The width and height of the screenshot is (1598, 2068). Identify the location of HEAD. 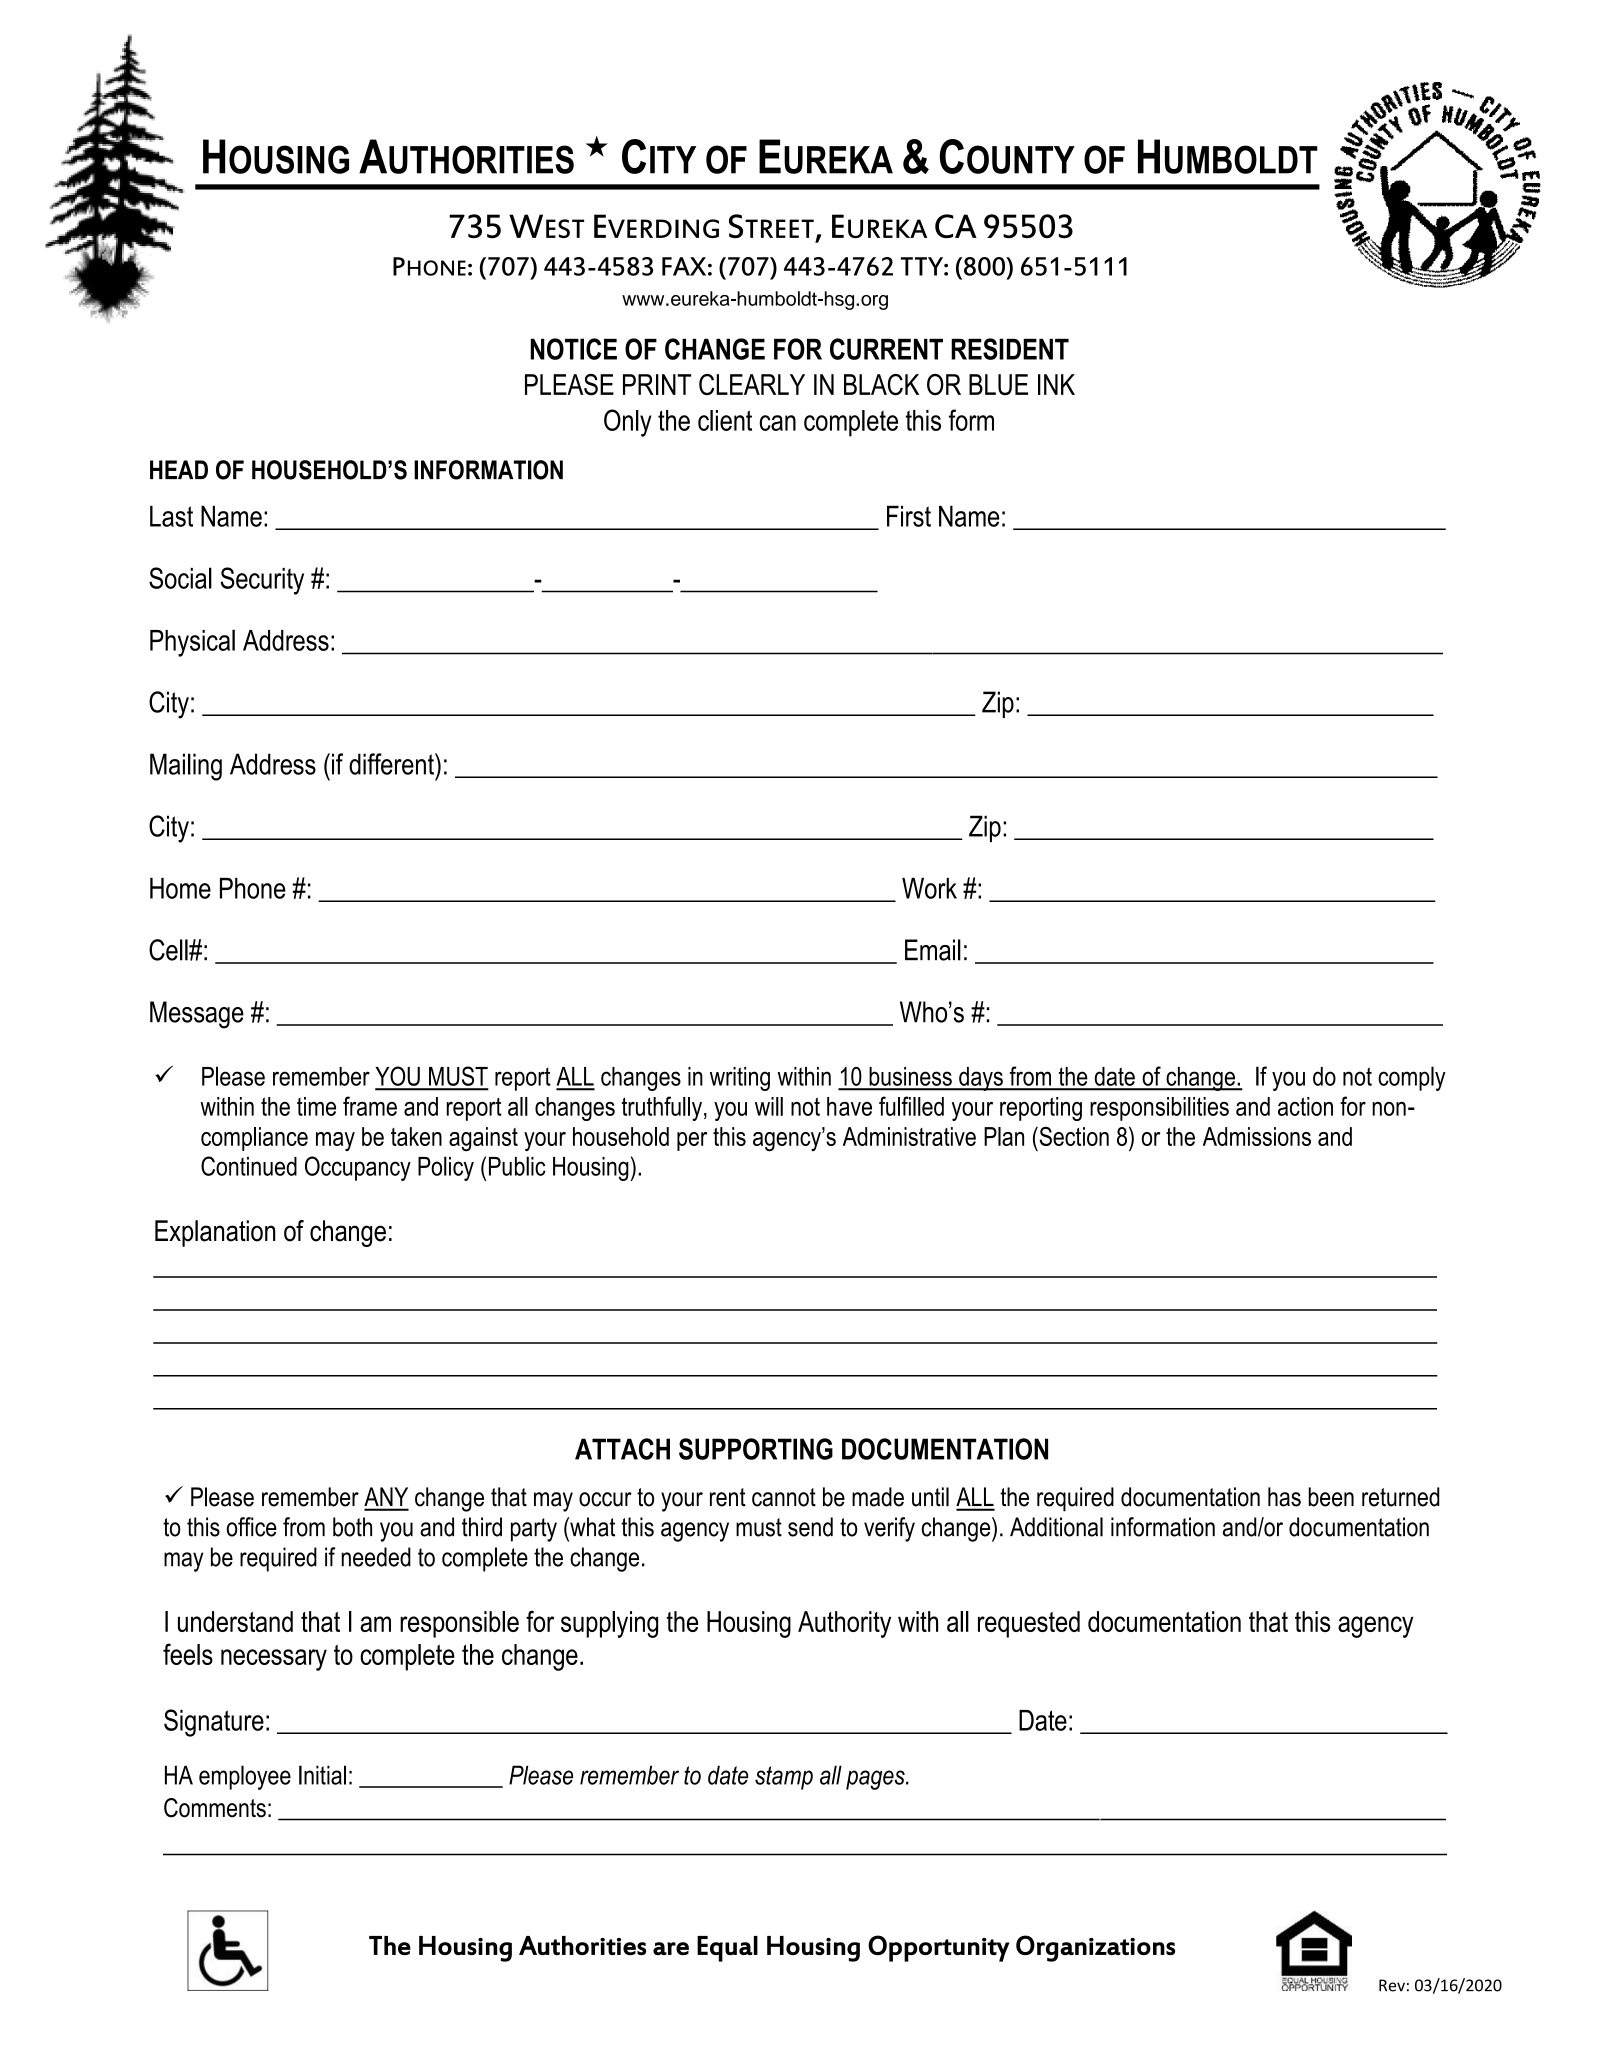
(179, 469).
